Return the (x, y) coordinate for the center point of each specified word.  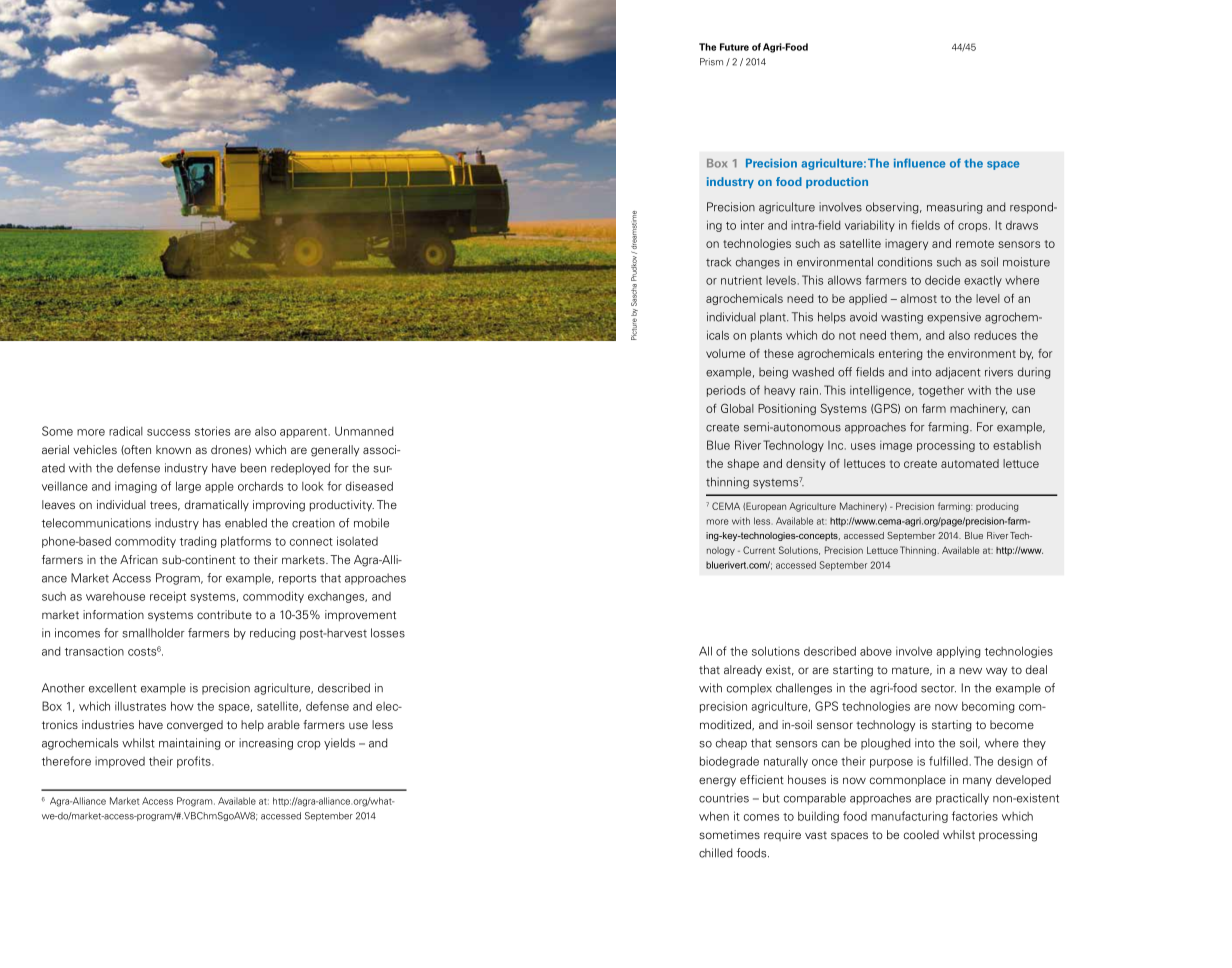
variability (870, 226)
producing (997, 507)
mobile (371, 523)
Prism (711, 62)
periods (726, 391)
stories (212, 431)
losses (388, 633)
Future (734, 47)
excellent (113, 688)
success (168, 432)
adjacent (958, 373)
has (212, 523)
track (718, 262)
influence (919, 163)
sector (938, 688)
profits (195, 762)
